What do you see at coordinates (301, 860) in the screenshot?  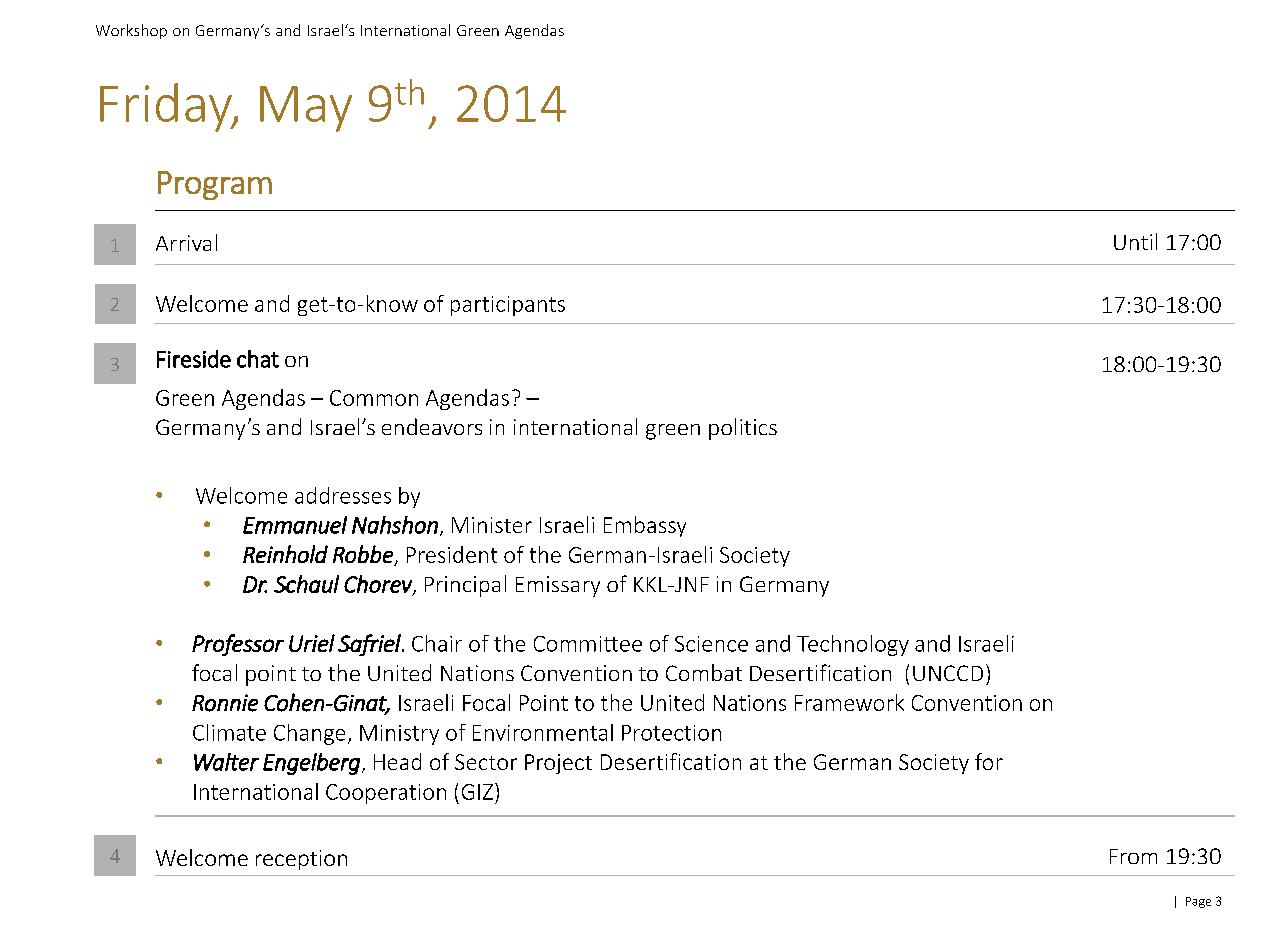 I see `reception` at bounding box center [301, 860].
